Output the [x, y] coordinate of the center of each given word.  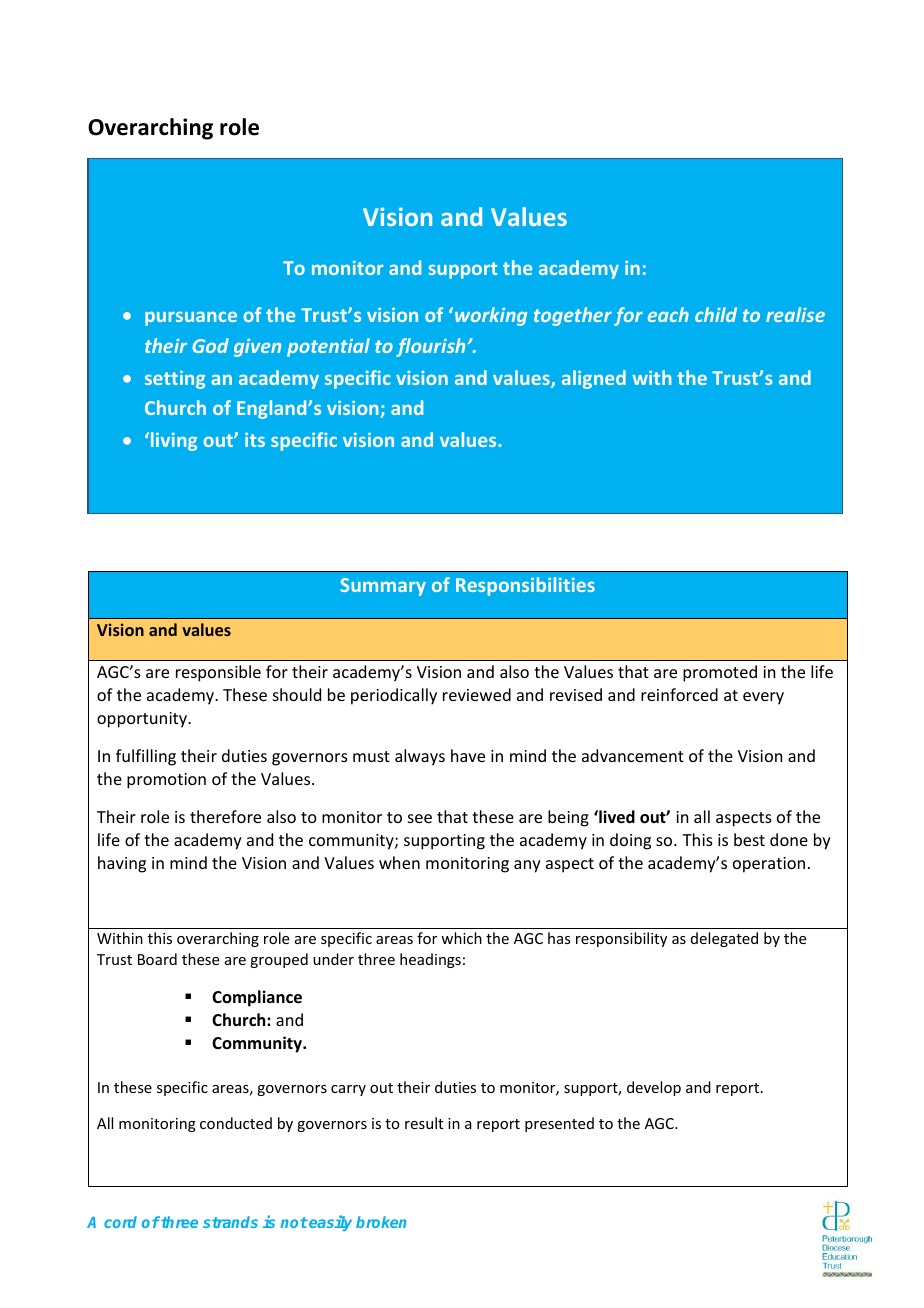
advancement [633, 755]
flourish [432, 347]
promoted [720, 673]
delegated [724, 939]
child [716, 314]
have [468, 755]
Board [157, 959]
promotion [166, 781]
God [210, 345]
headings [430, 960]
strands [230, 1222]
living [174, 441]
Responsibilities [525, 586]
